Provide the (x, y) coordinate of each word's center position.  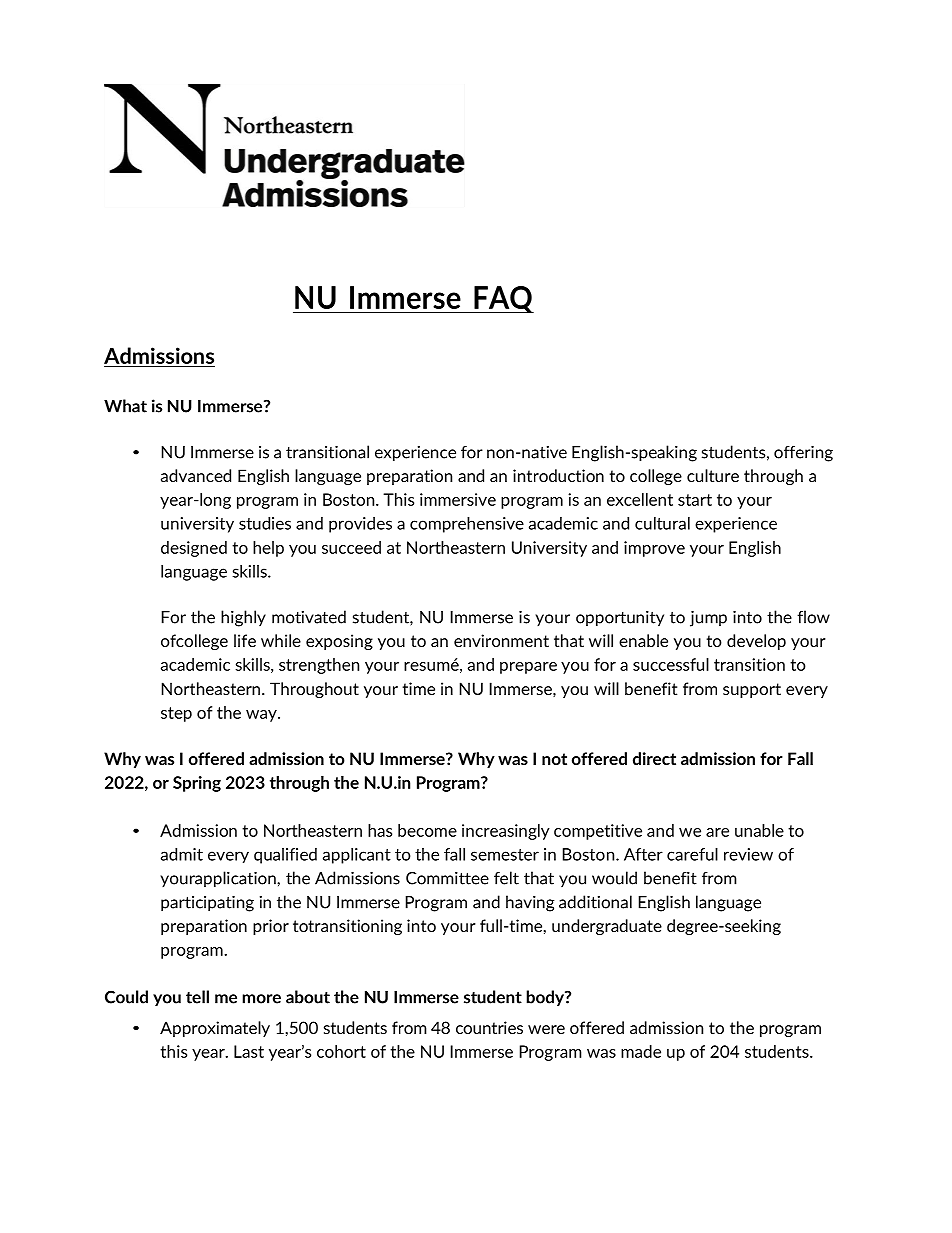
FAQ (503, 300)
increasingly (506, 832)
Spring (197, 784)
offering (803, 454)
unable (759, 830)
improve (654, 549)
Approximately (215, 1029)
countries (489, 1027)
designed (194, 549)
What (125, 406)
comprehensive (467, 525)
